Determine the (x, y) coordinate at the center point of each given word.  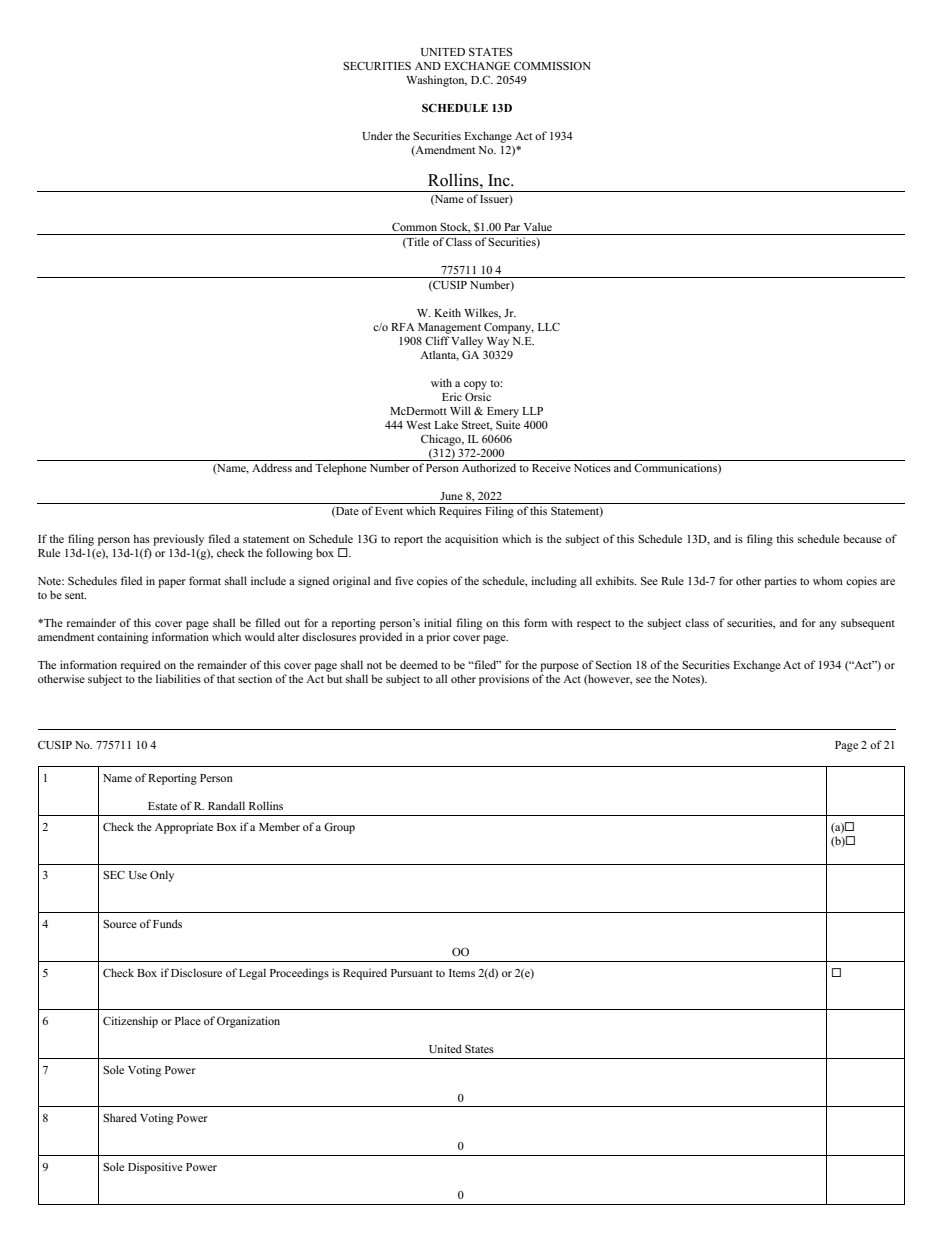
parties (780, 582)
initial (438, 622)
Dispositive (155, 1168)
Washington (436, 81)
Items (462, 973)
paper (172, 583)
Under (377, 136)
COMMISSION (552, 65)
